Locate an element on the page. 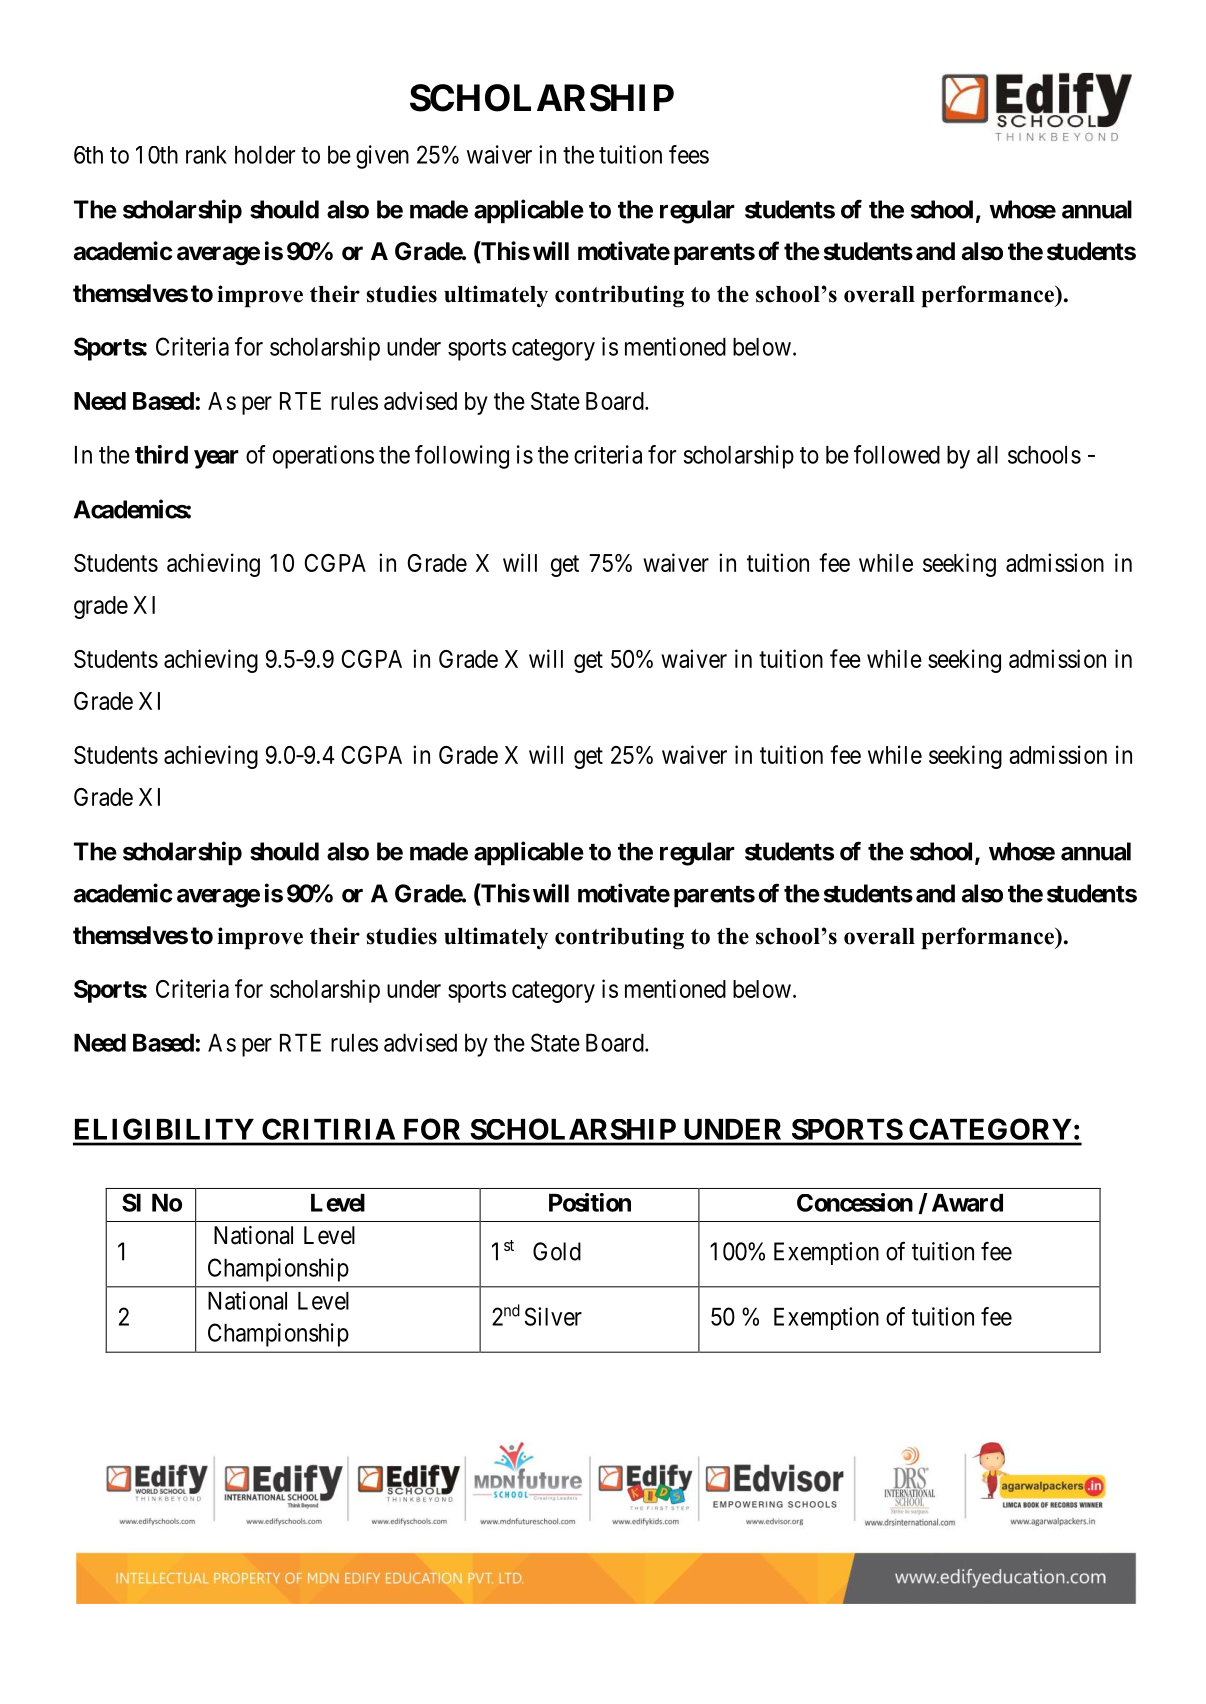  holder is located at coordinates (265, 155).
